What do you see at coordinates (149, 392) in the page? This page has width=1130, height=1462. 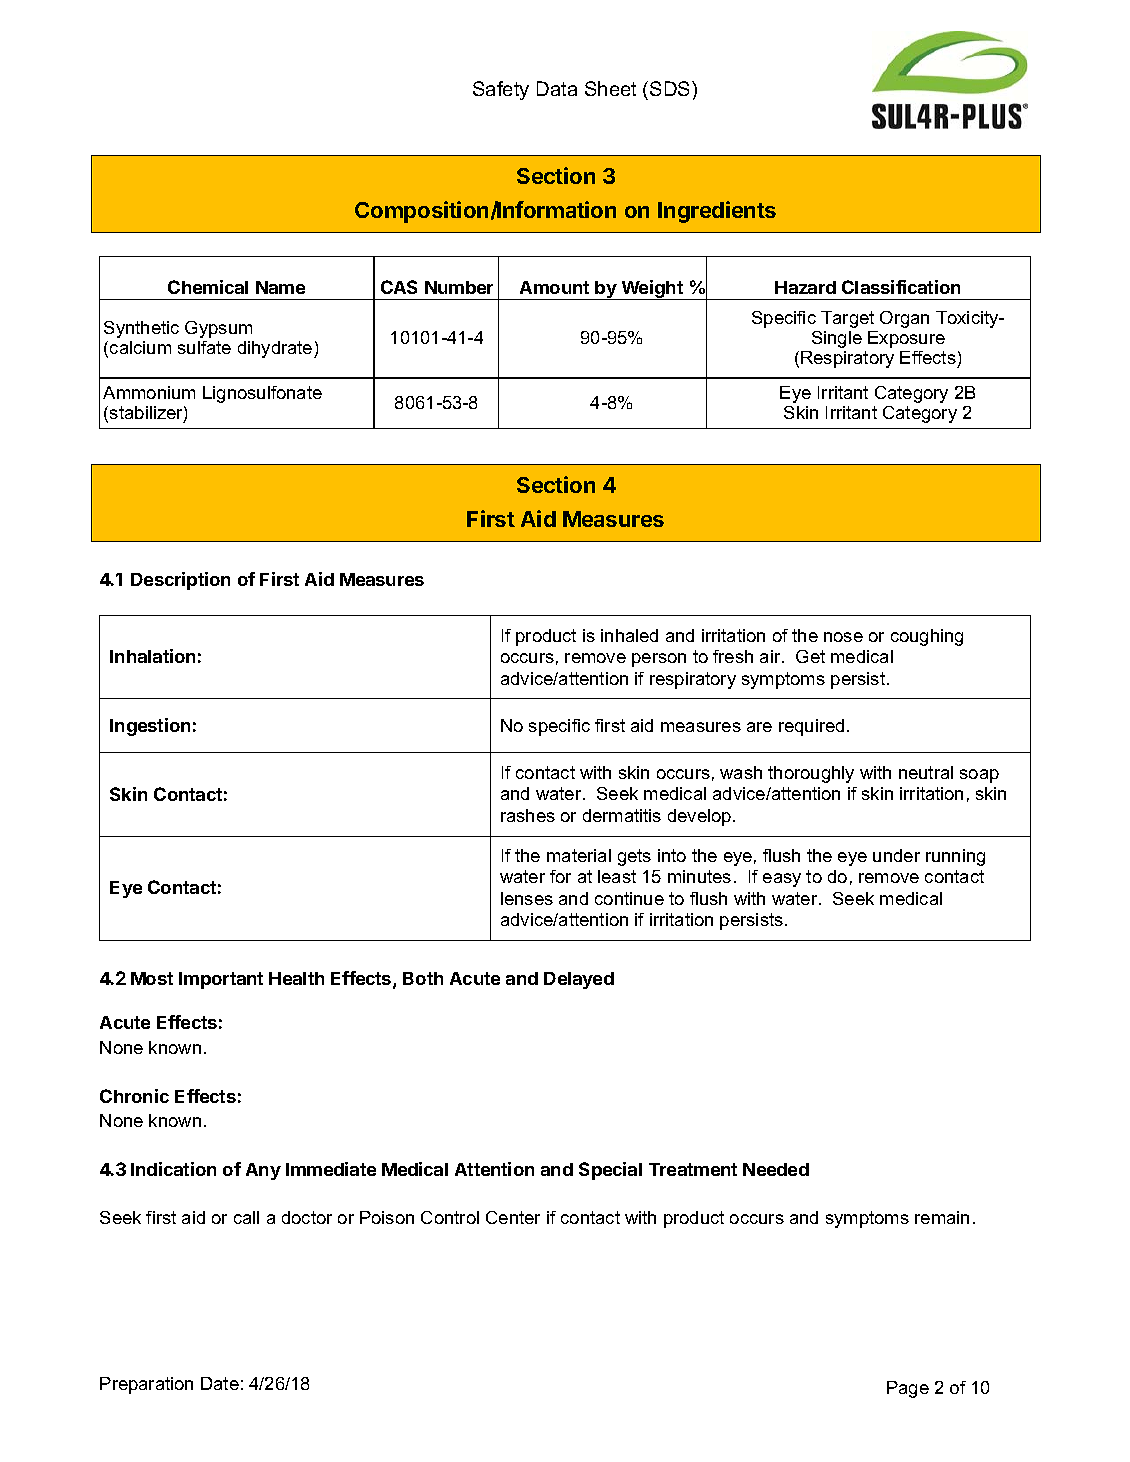 I see `Ammonium` at bounding box center [149, 392].
